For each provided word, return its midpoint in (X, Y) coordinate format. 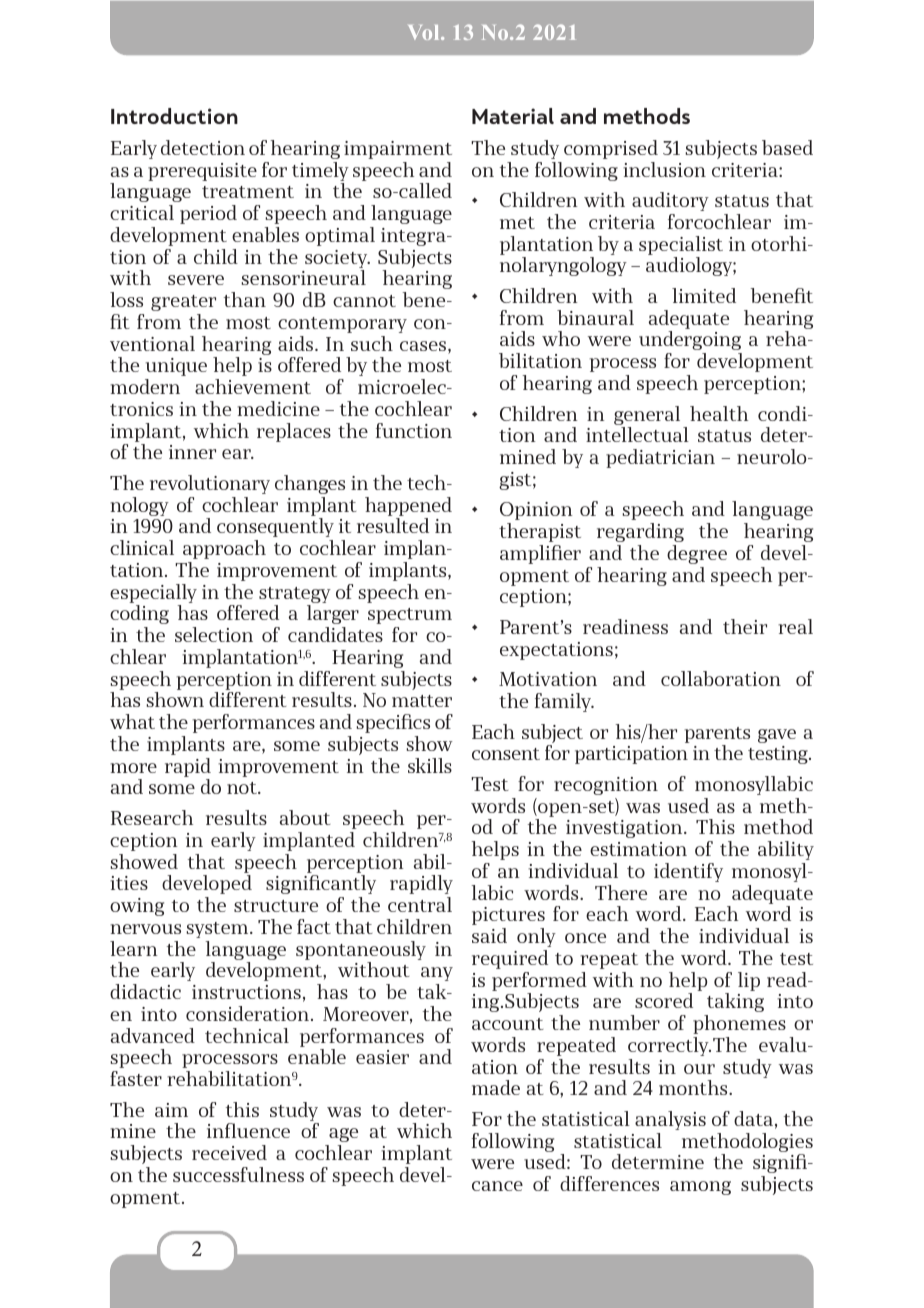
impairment (398, 150)
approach (224, 549)
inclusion (664, 169)
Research (152, 817)
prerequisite (202, 172)
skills (430, 765)
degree (697, 554)
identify (688, 872)
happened (408, 508)
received (229, 1152)
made (496, 1087)
